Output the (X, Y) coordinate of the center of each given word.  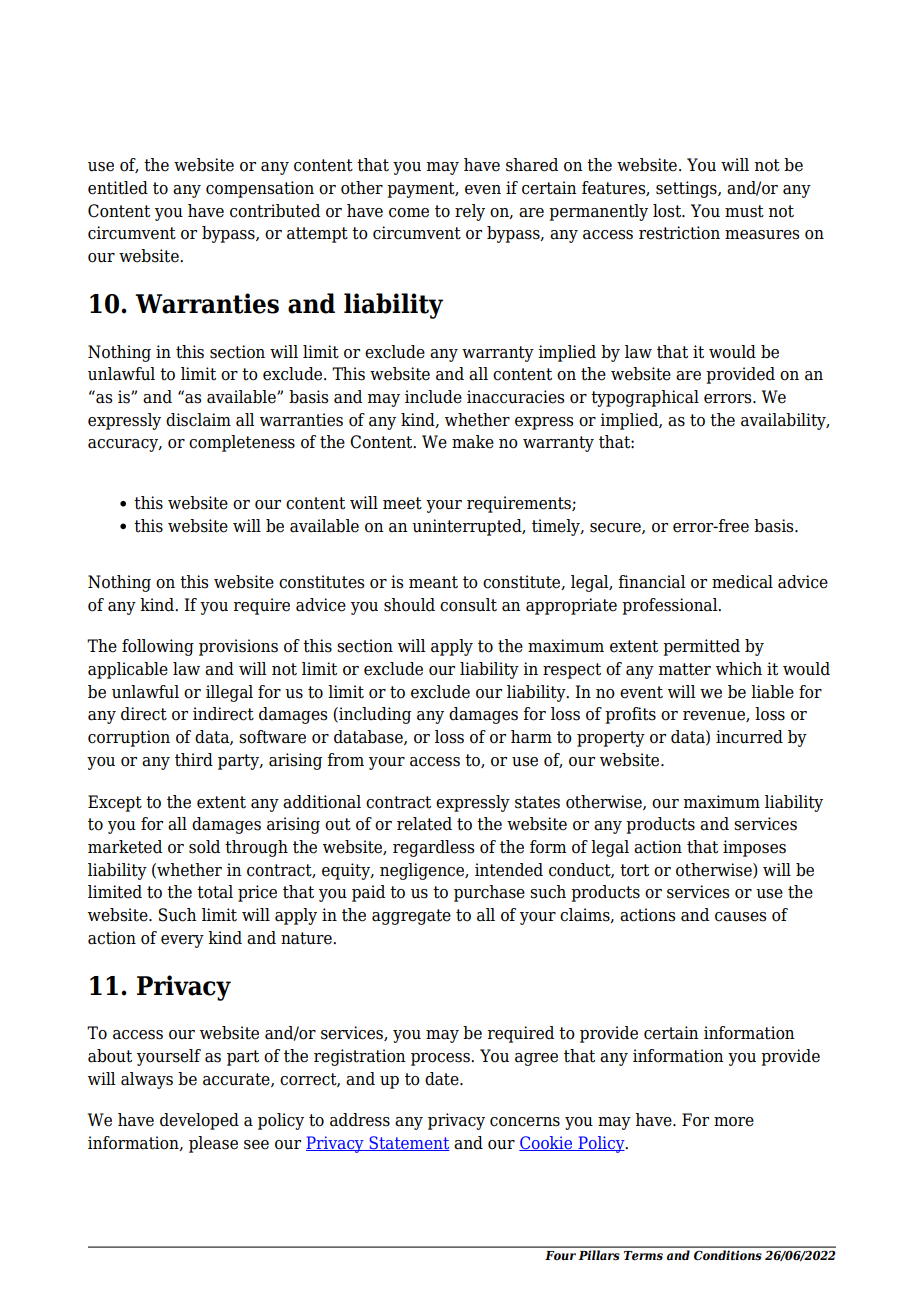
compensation (260, 189)
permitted (701, 647)
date (443, 1079)
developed (199, 1121)
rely (470, 212)
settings (687, 189)
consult (468, 605)
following (158, 647)
